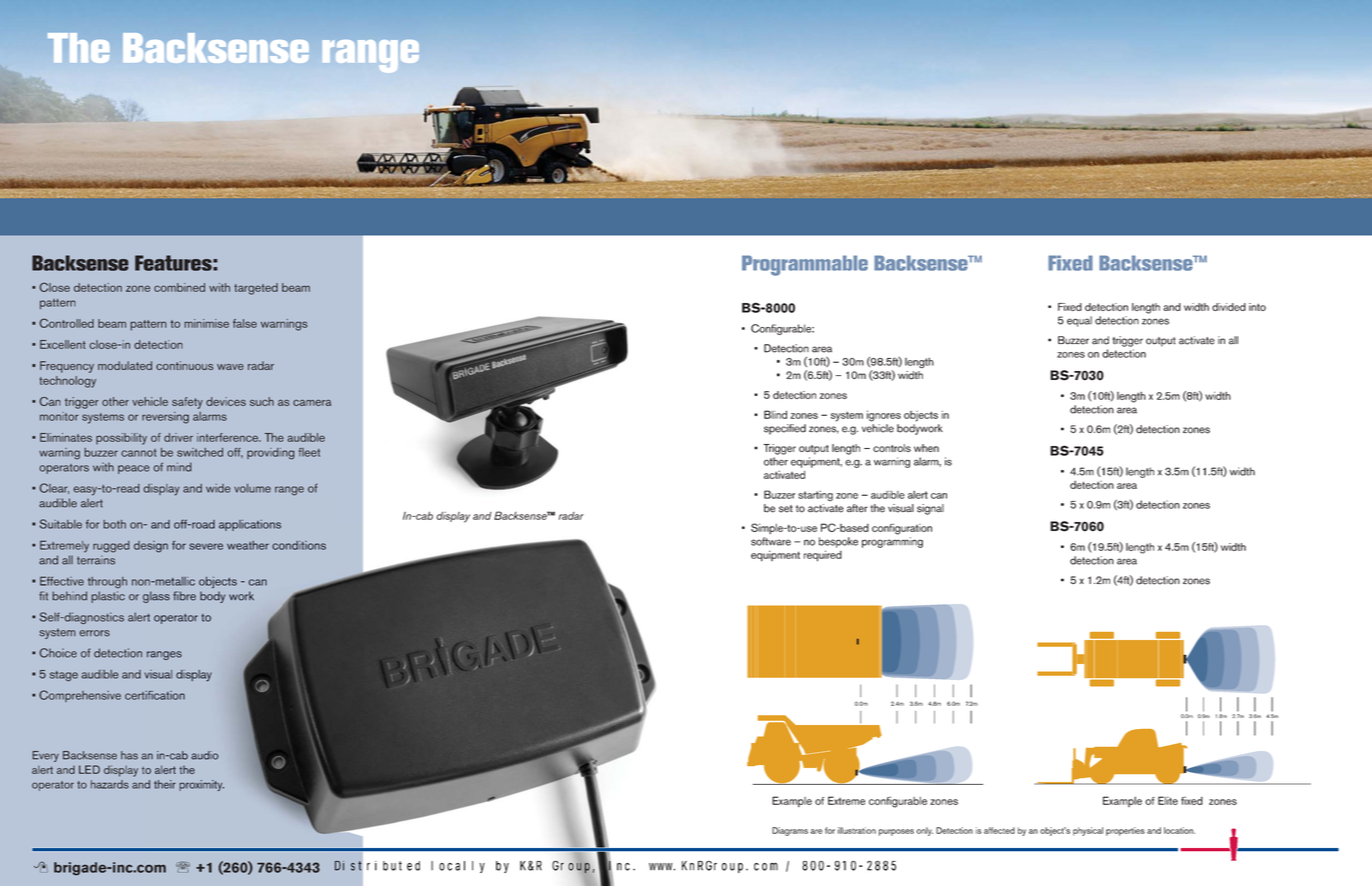 Image resolution: width=1372 pixels, height=886 pixels. Describe the element at coordinates (94, 633) in the image. I see `errors` at that location.
